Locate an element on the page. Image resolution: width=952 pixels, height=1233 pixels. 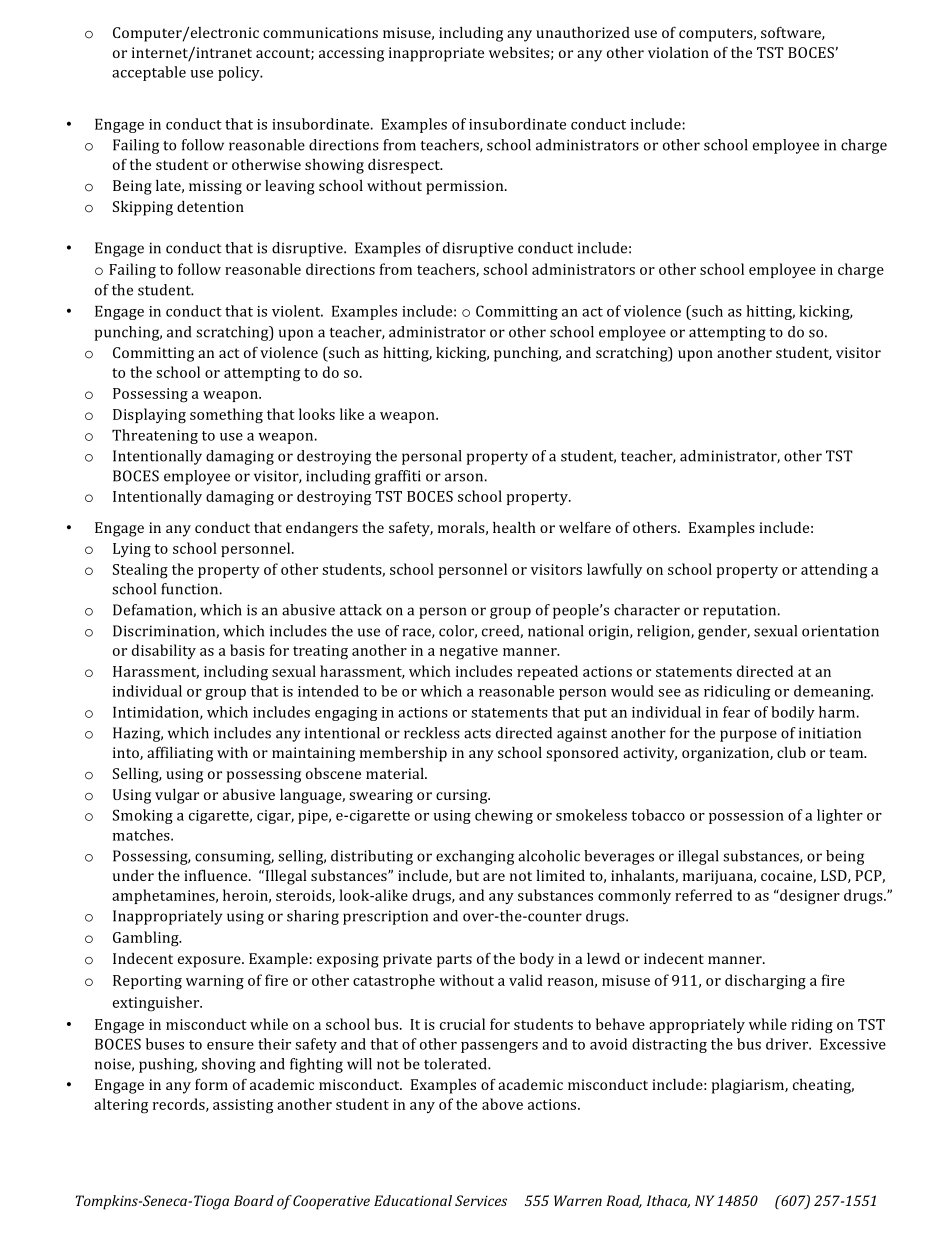
cheating is located at coordinates (823, 1086).
